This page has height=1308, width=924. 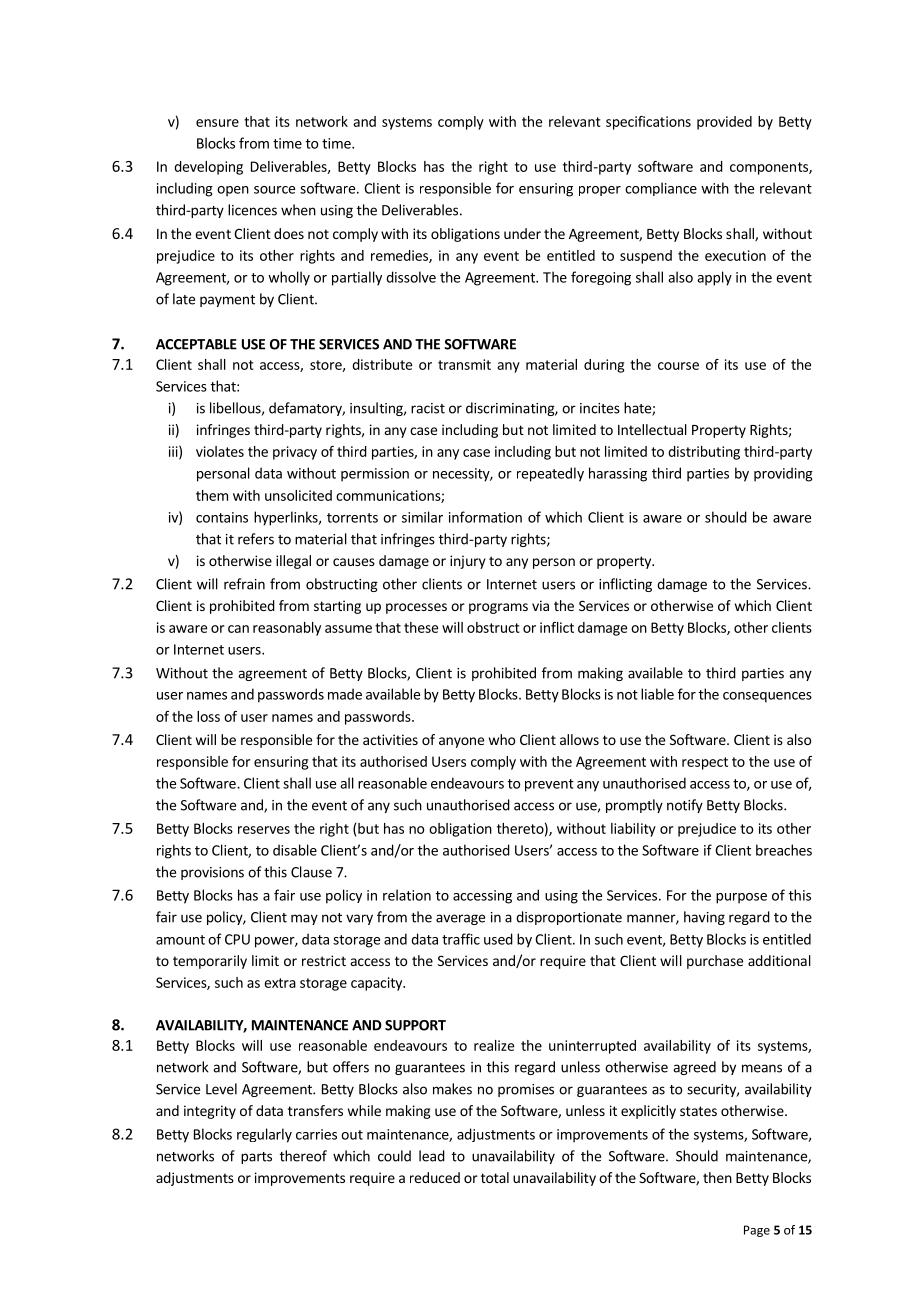 What do you see at coordinates (461, 742) in the page?
I see `anyone` at bounding box center [461, 742].
